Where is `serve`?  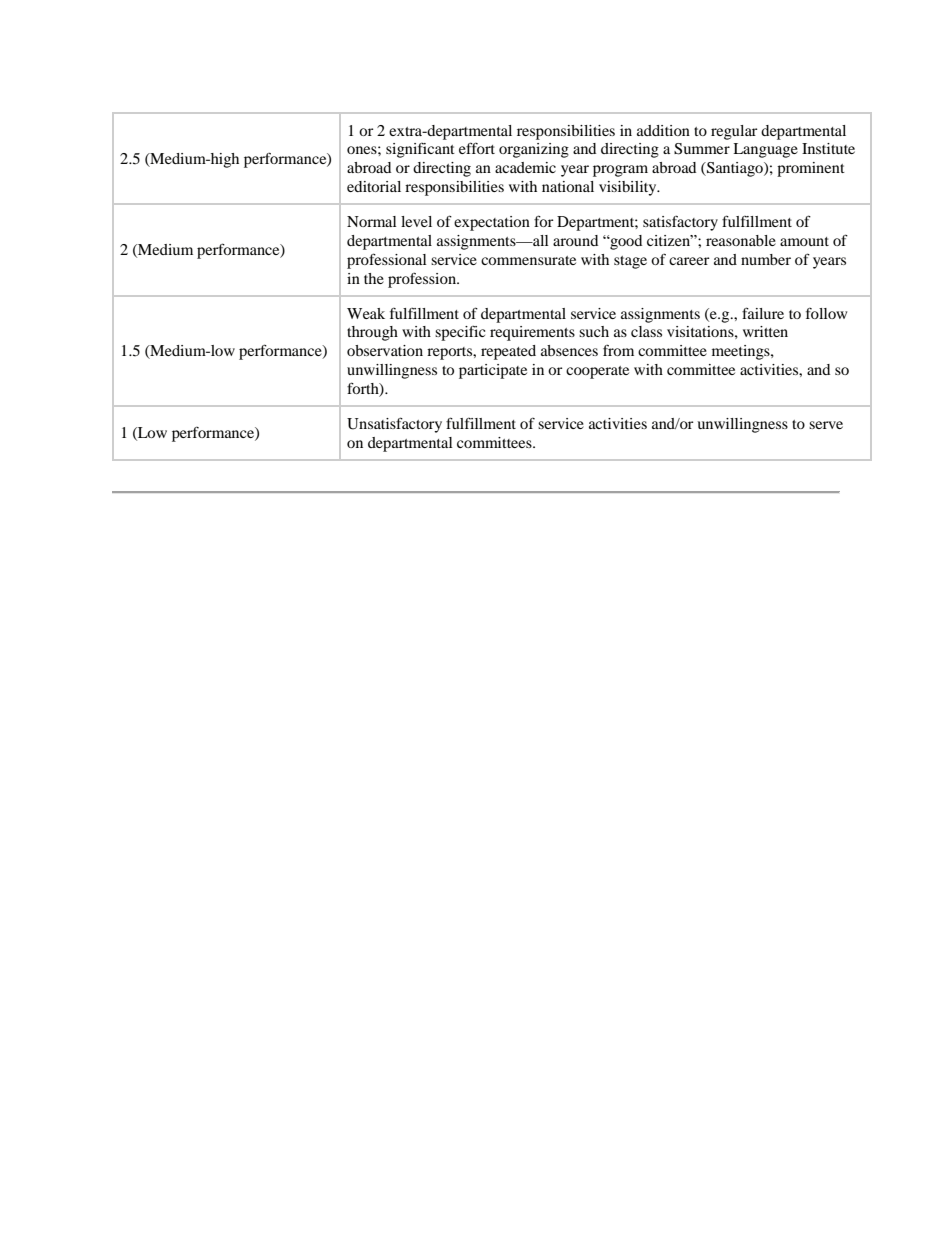
serve is located at coordinates (826, 425).
